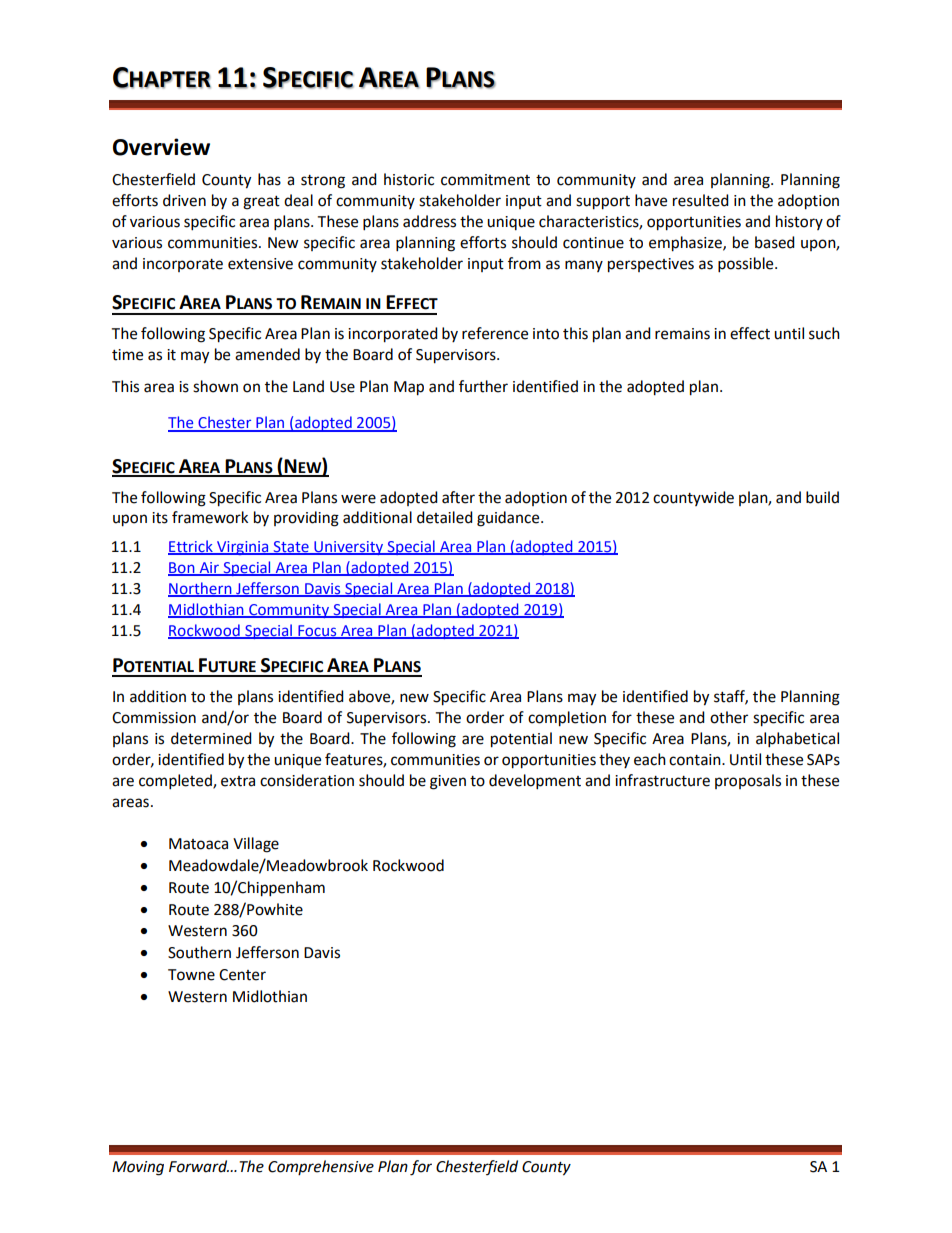 The width and height of the page is (952, 1233). I want to click on such, so click(824, 333).
